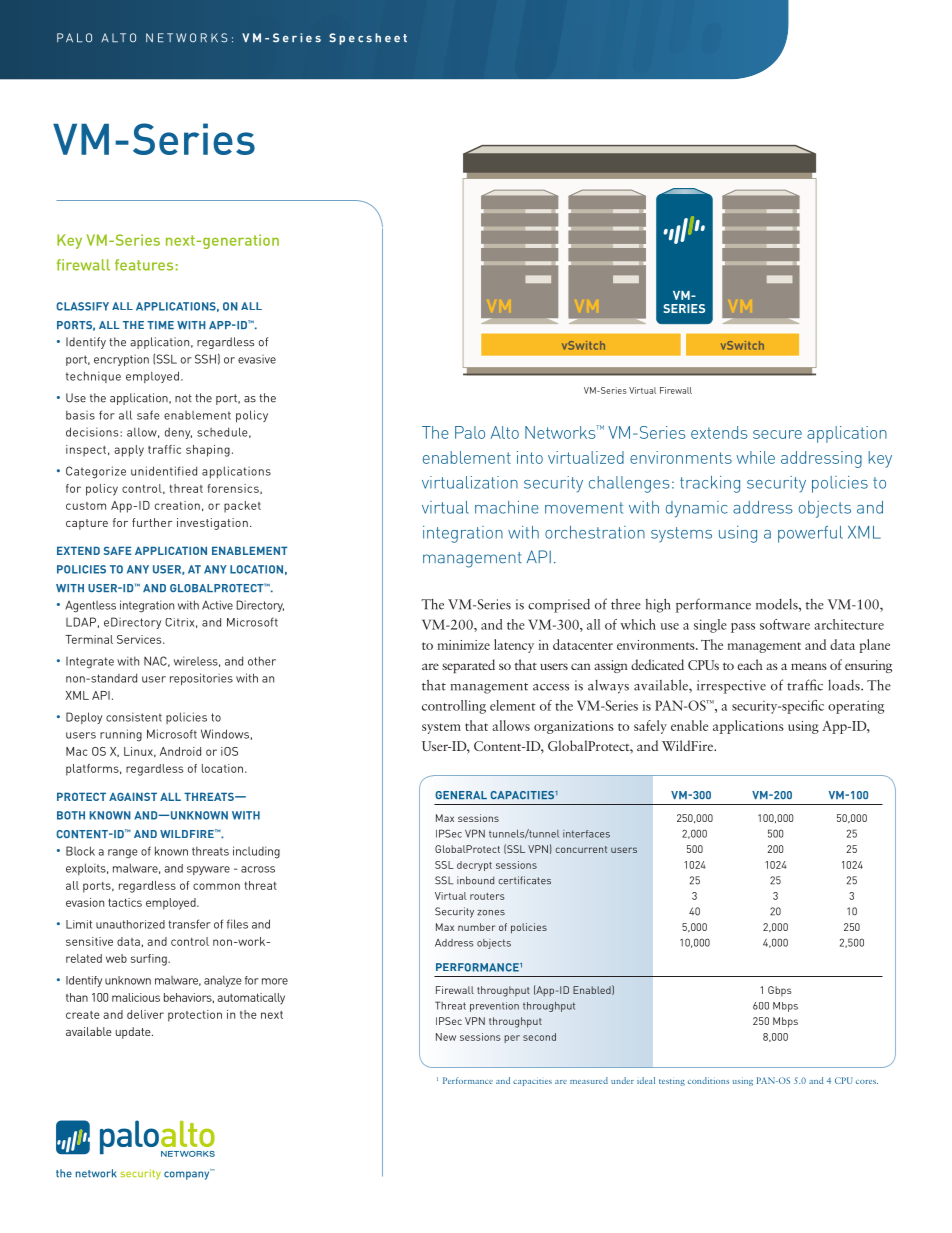  Describe the element at coordinates (257, 359) in the page. I see `evasive` at that location.
